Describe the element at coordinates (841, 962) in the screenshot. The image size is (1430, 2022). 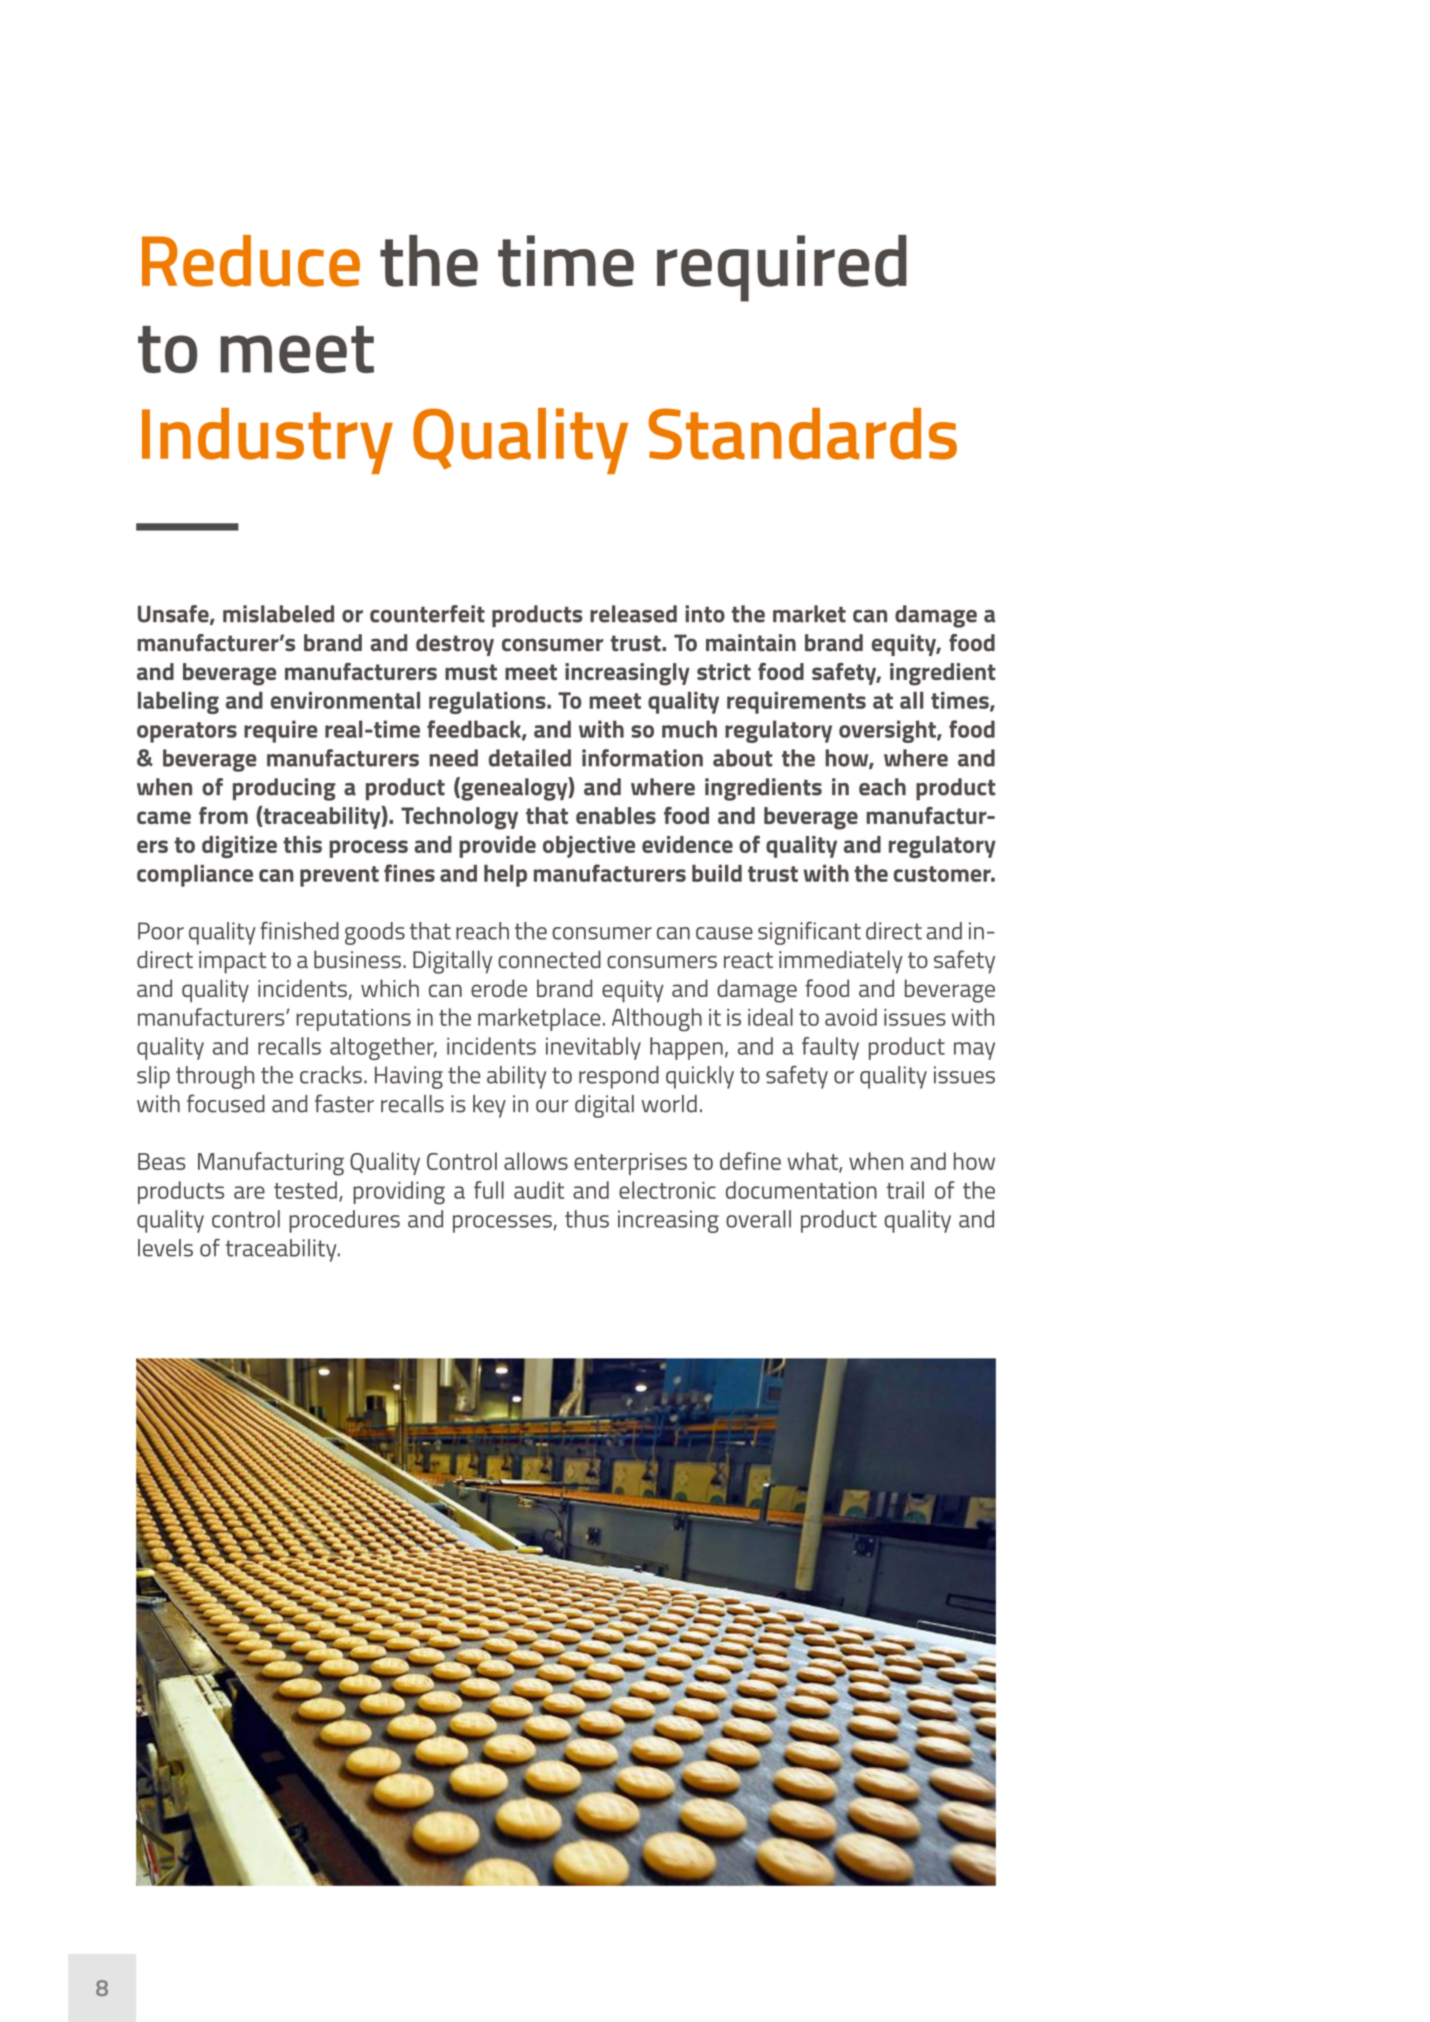
I see `immediately` at that location.
